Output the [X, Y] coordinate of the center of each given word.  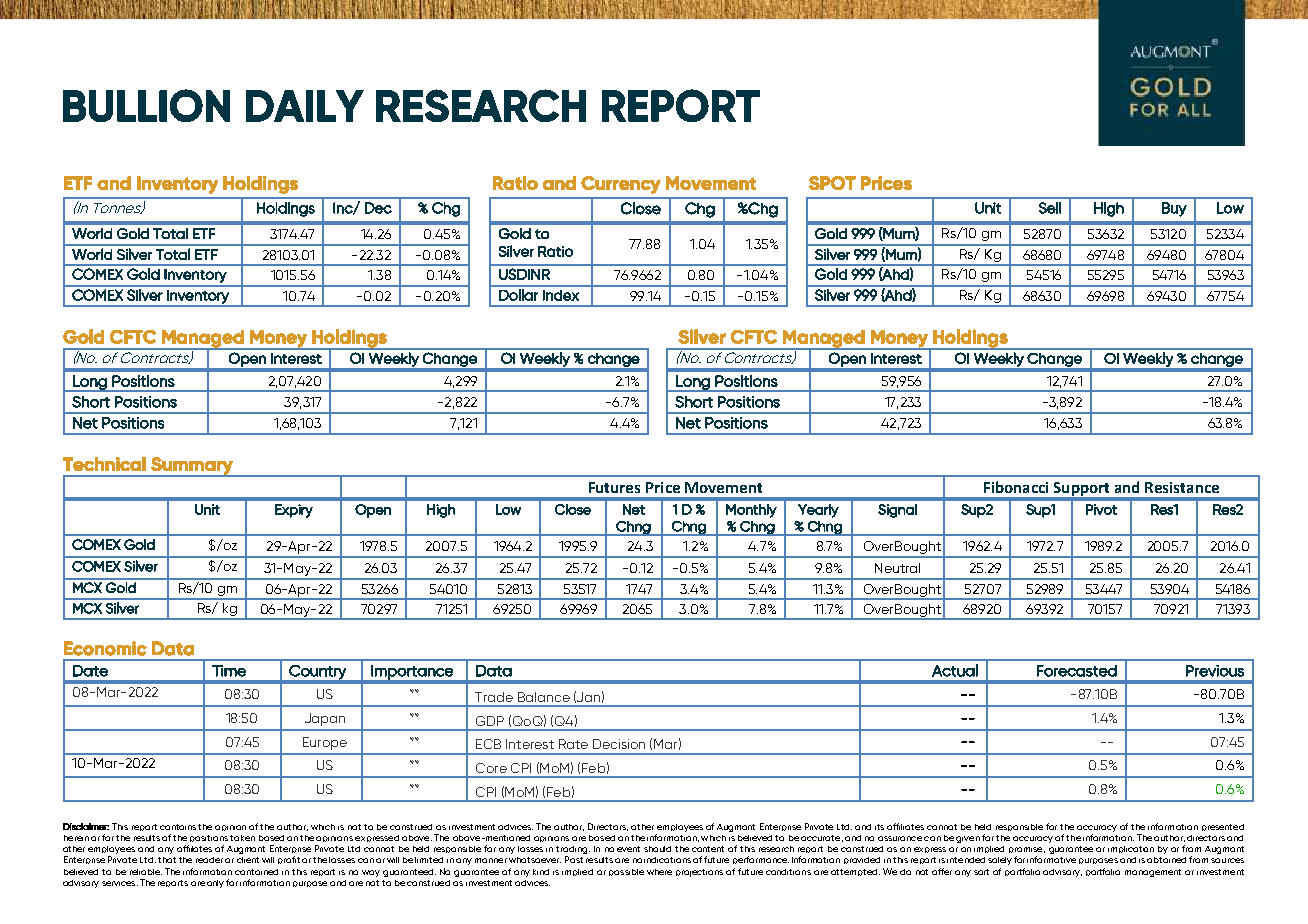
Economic [105, 648]
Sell [1050, 208]
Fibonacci [1016, 487]
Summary [192, 467]
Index [561, 295]
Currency [621, 185]
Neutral [897, 568]
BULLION [146, 105]
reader [209, 860]
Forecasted [1077, 671]
